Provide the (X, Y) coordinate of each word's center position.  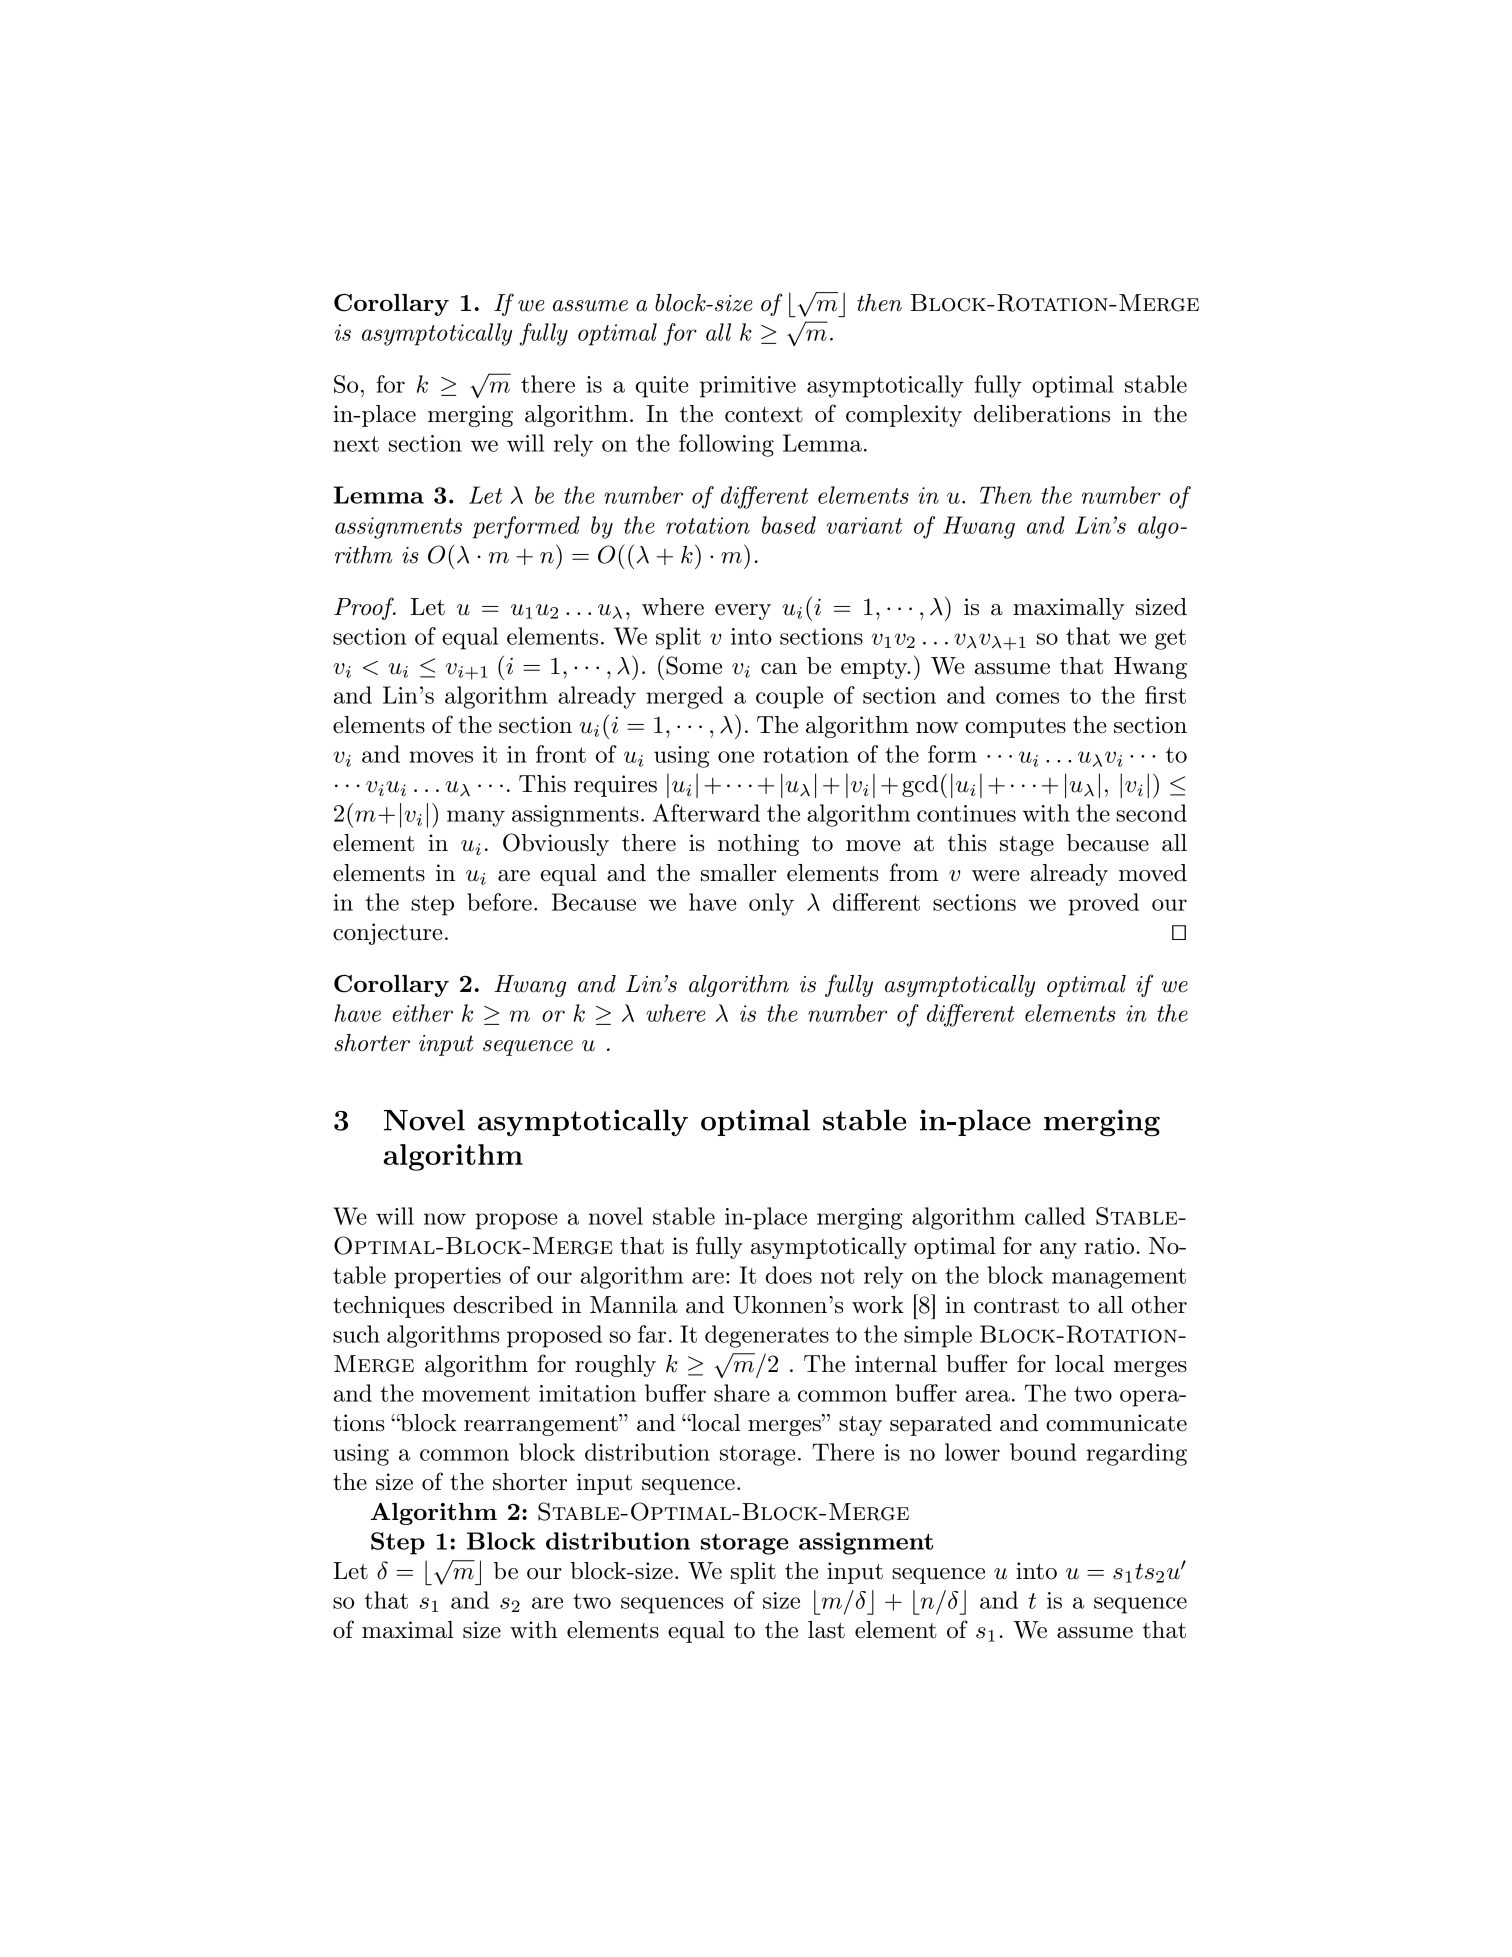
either (422, 1013)
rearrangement (542, 1425)
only (771, 904)
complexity (904, 416)
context (764, 415)
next (356, 444)
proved (1103, 904)
